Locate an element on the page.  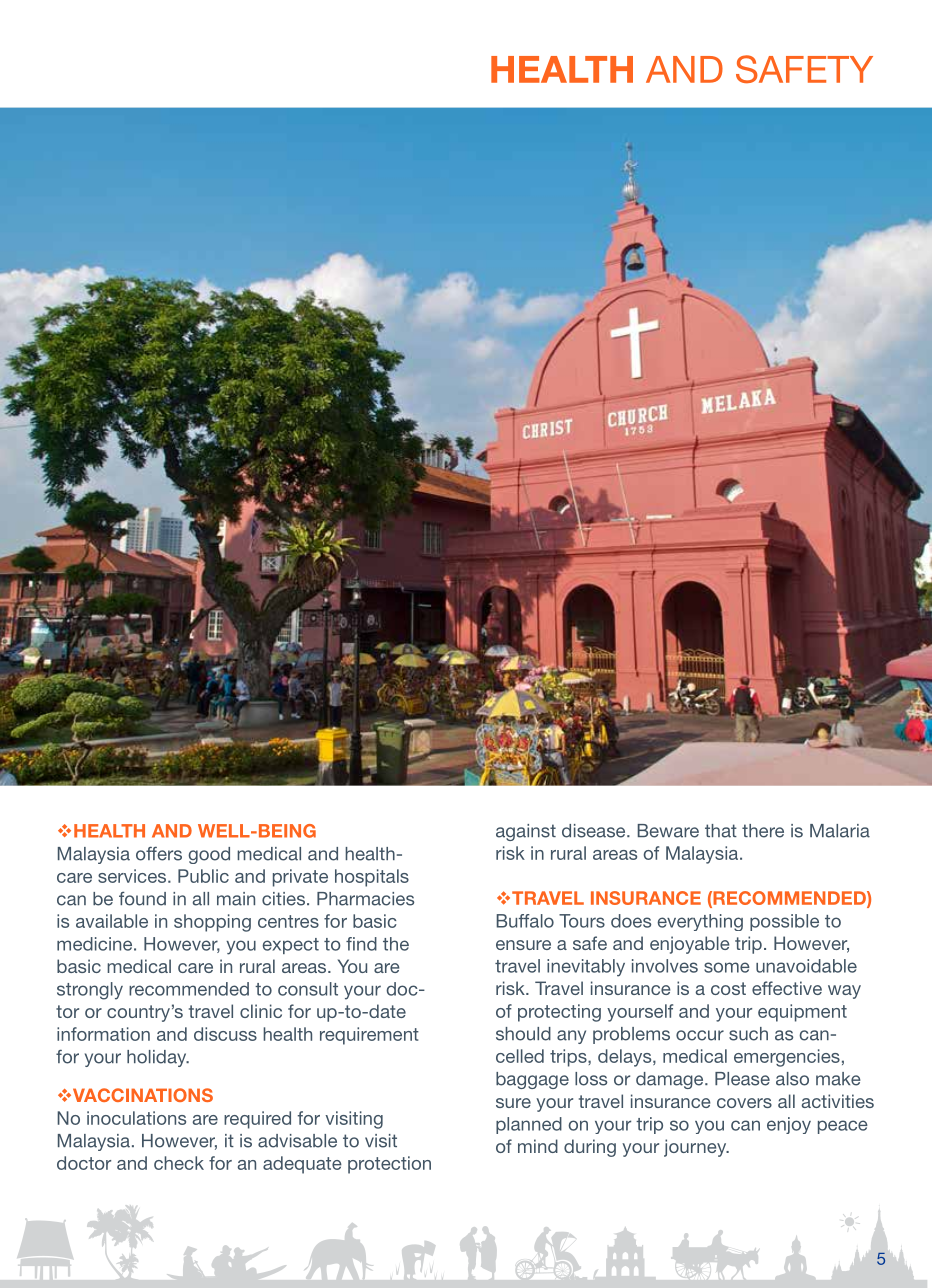
check is located at coordinates (179, 1163).
